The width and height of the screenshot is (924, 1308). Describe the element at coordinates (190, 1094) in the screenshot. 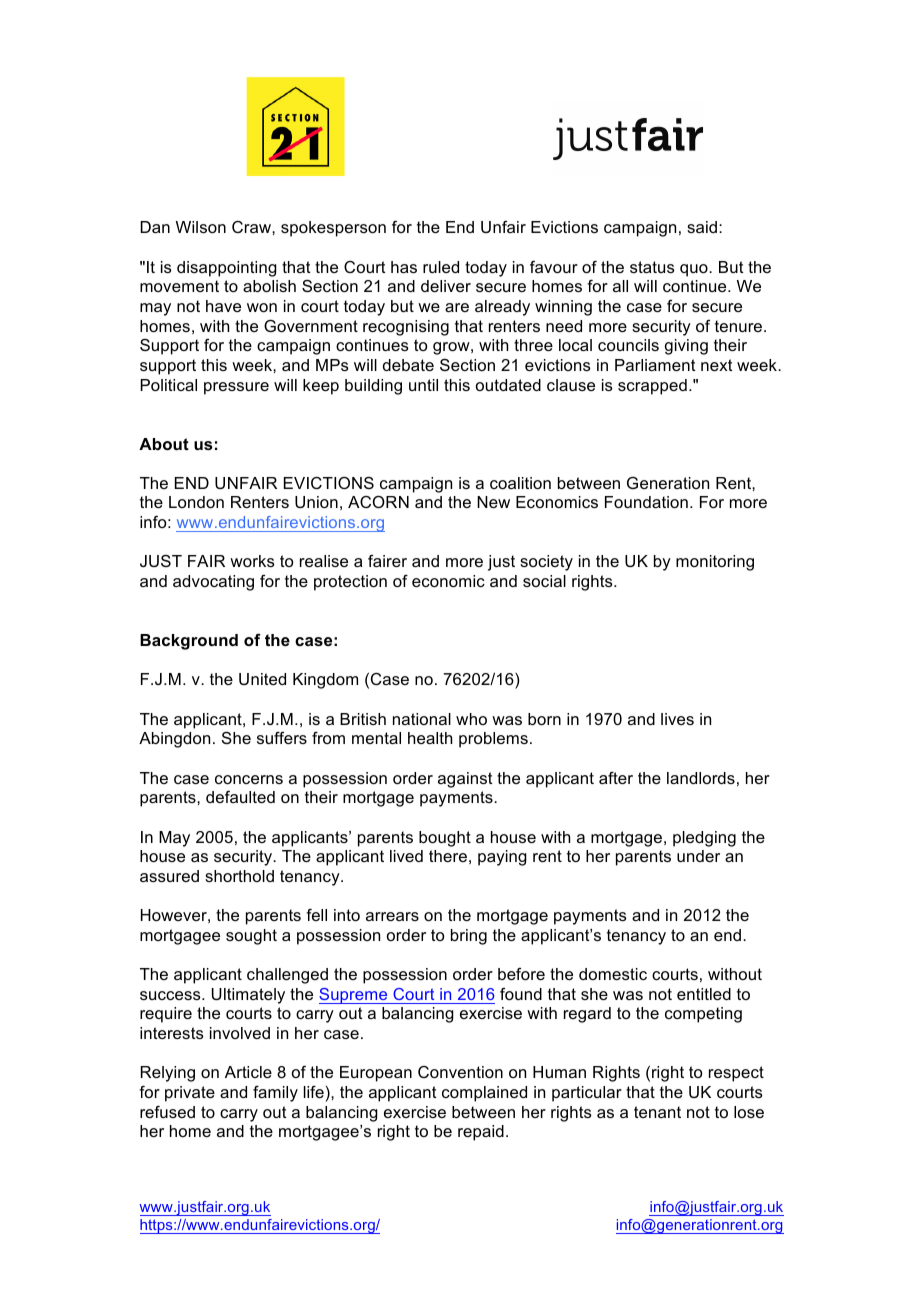

I see `private` at that location.
